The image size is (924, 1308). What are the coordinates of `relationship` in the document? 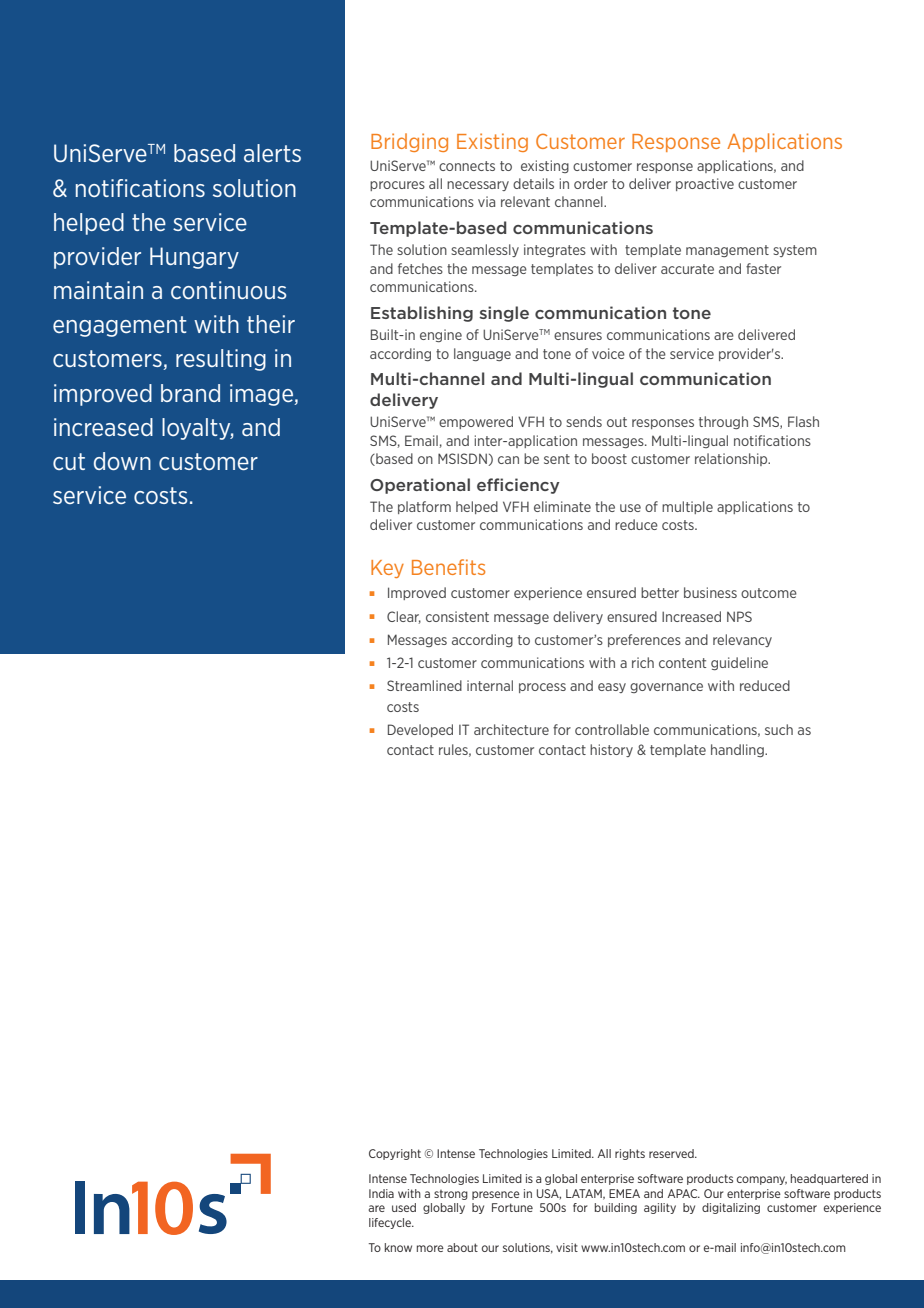 It's located at (732, 459).
